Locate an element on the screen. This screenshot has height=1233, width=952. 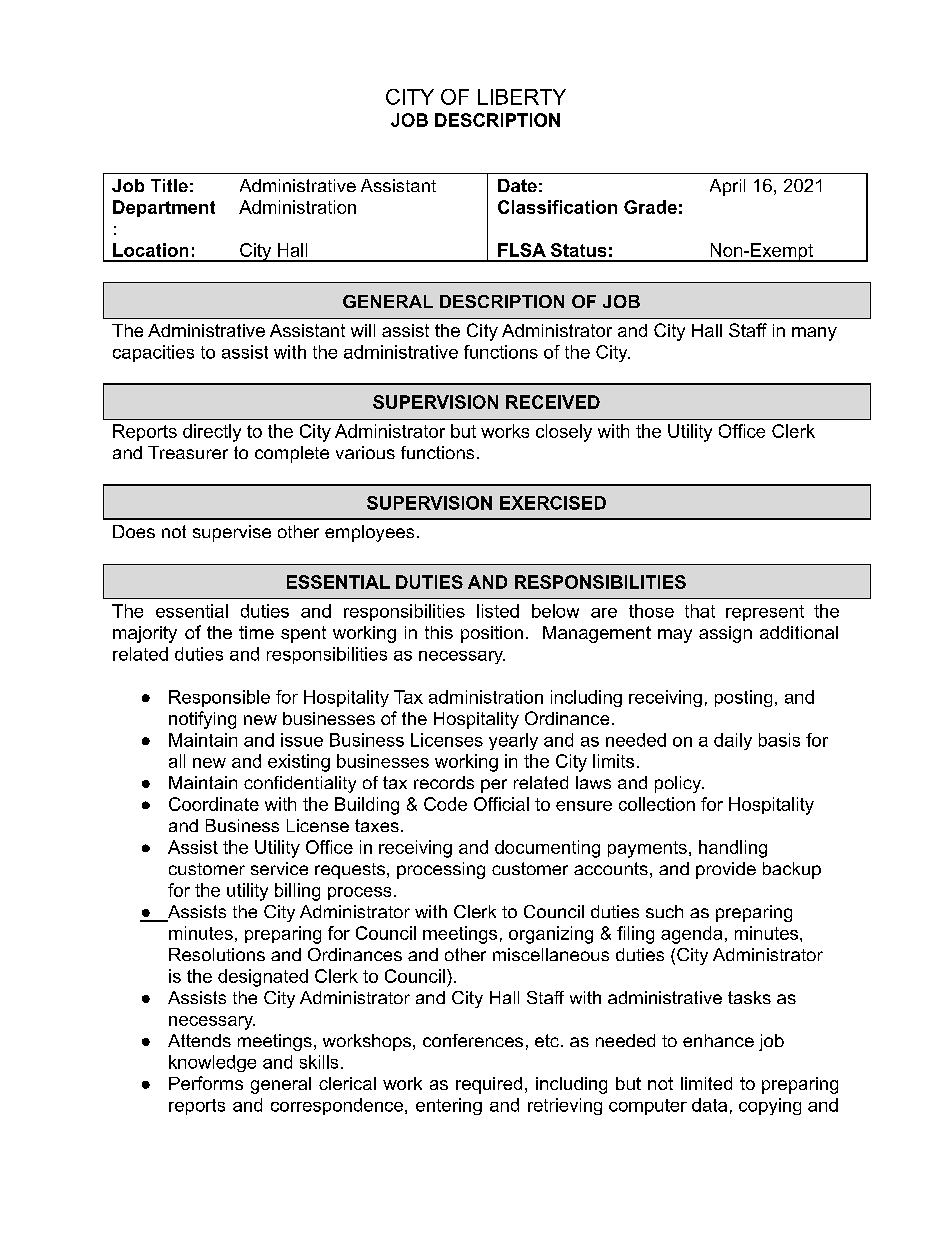
documenting is located at coordinates (547, 849).
